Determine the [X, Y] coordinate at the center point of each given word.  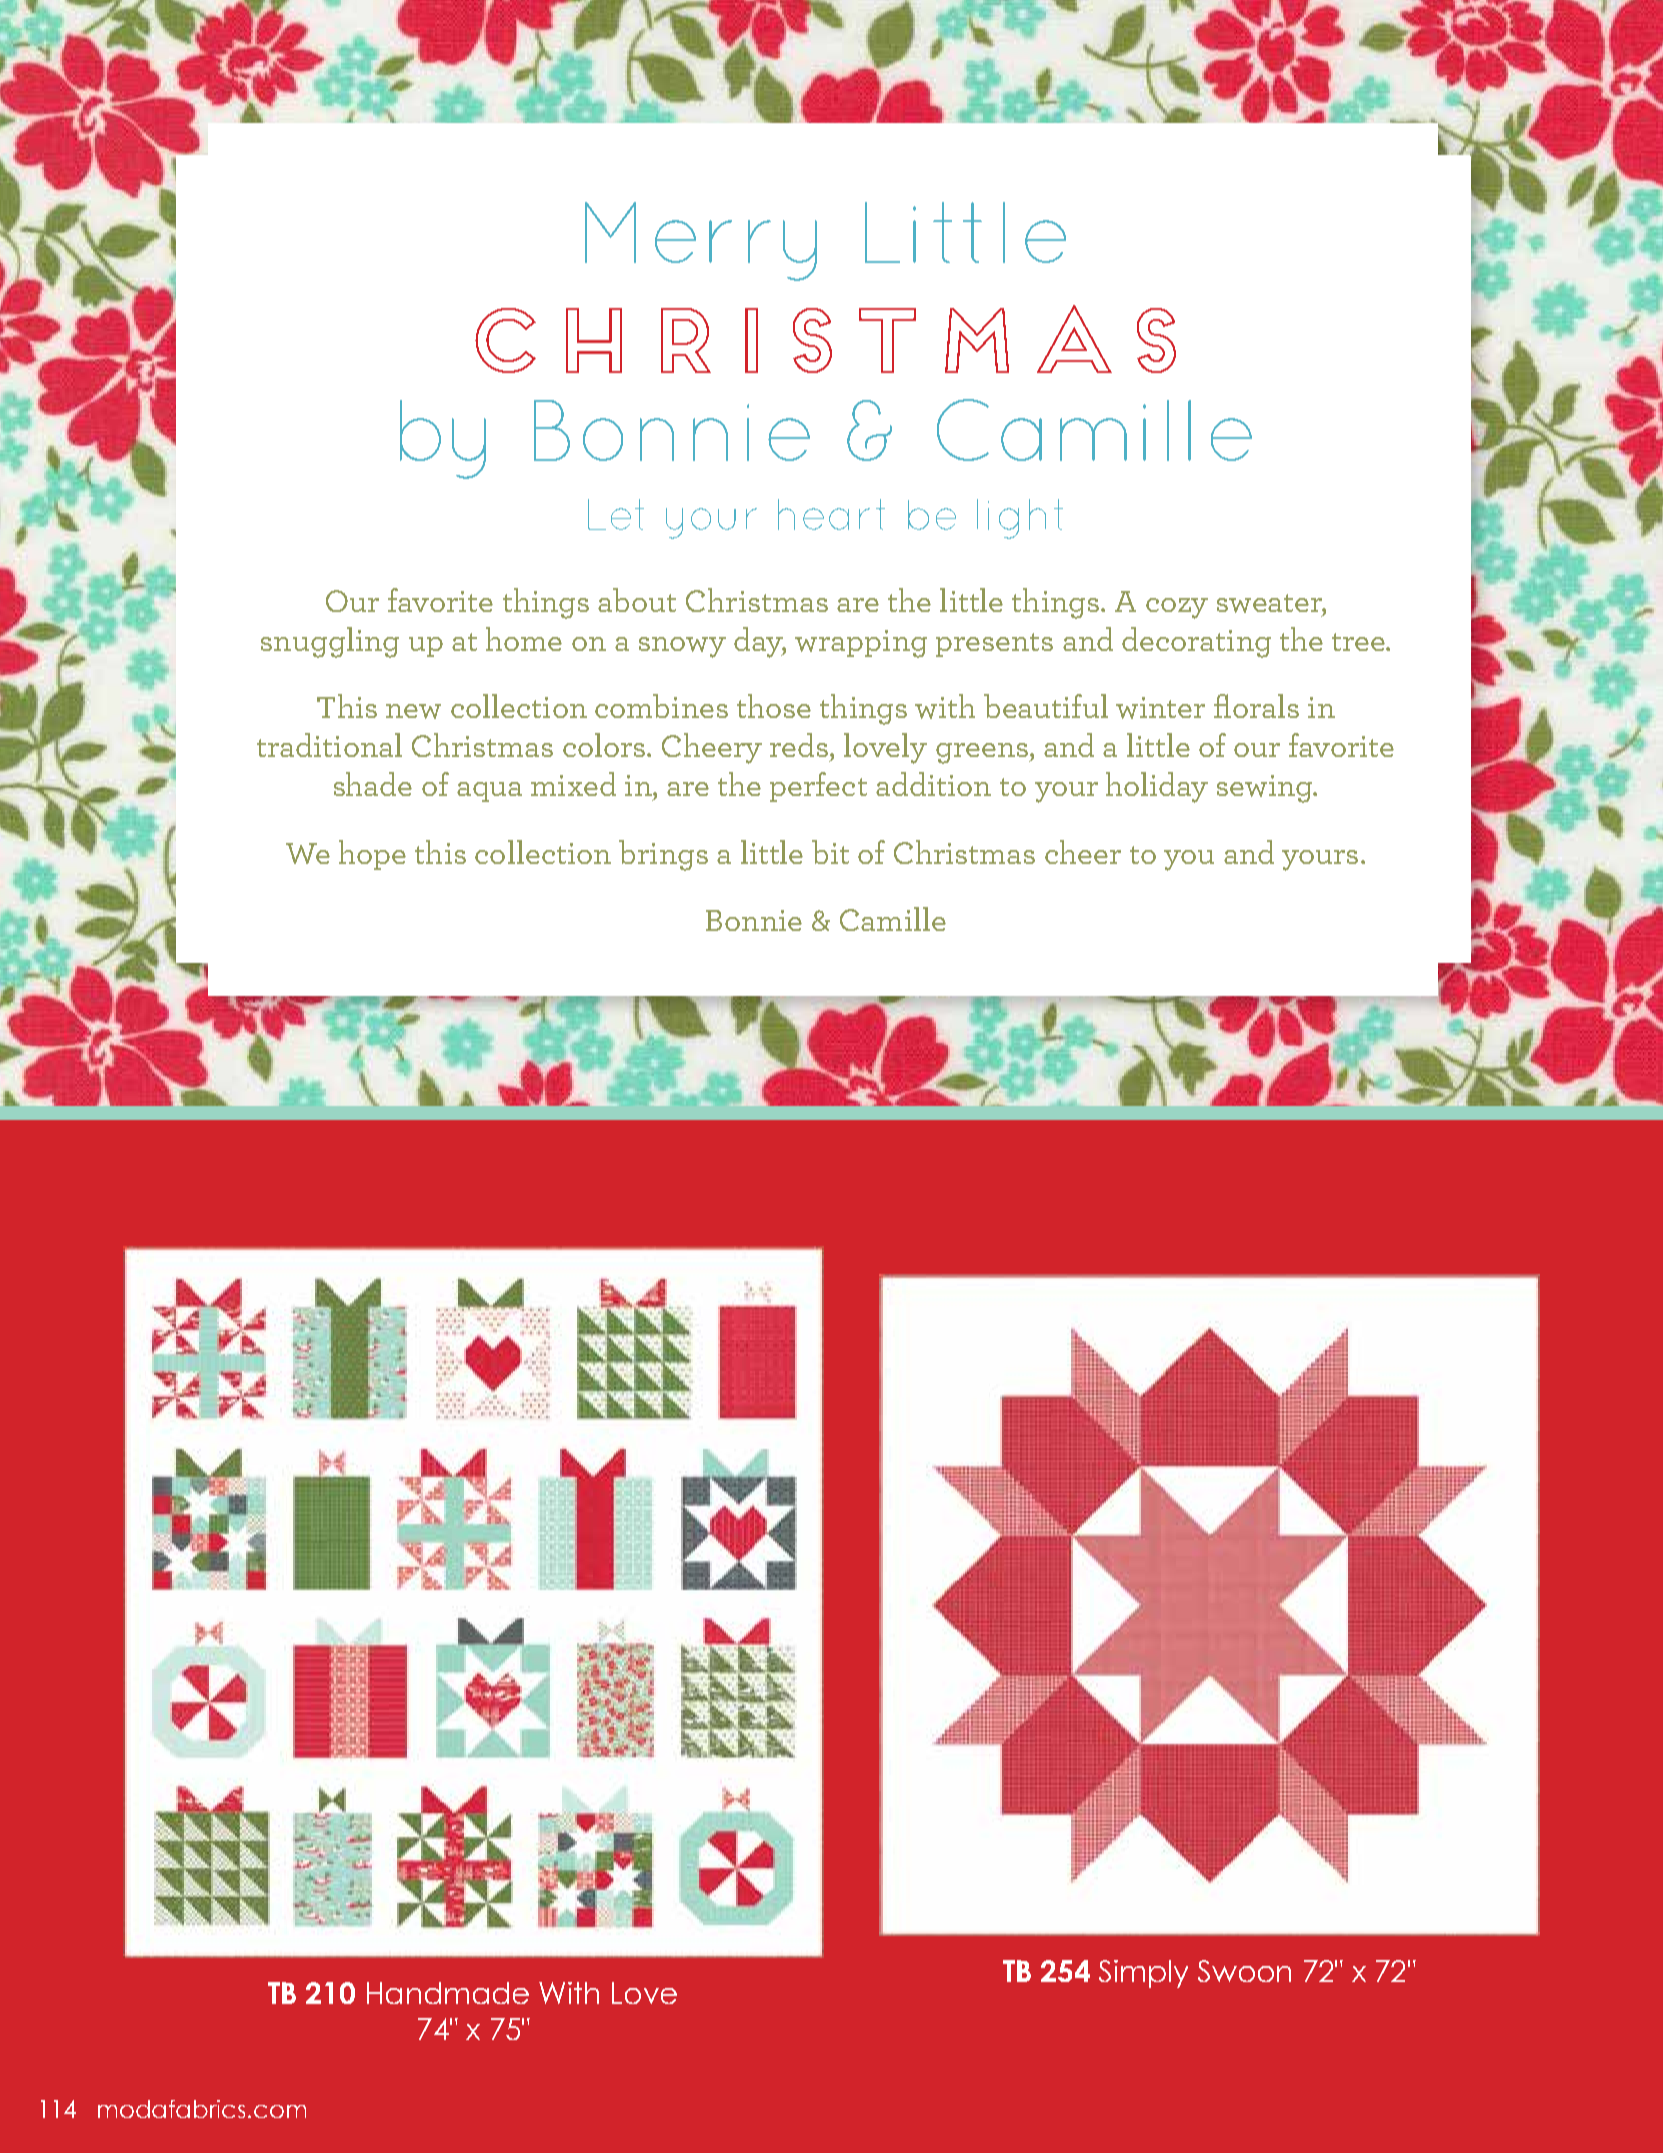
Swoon [1244, 1971]
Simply [1143, 1974]
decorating [1196, 642]
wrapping [861, 644]
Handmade [448, 1993]
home [524, 639]
